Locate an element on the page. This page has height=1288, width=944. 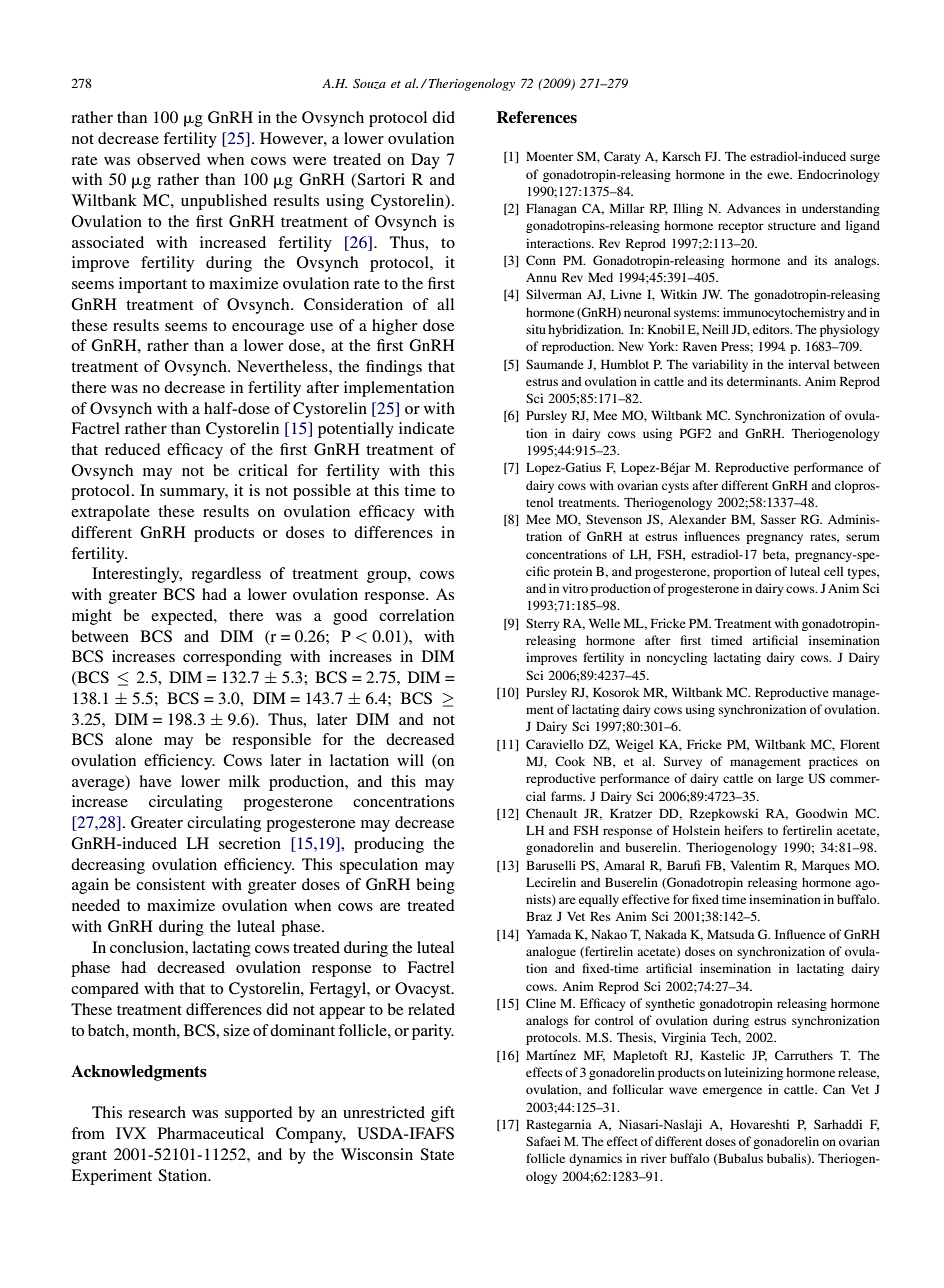
surge is located at coordinates (865, 159).
